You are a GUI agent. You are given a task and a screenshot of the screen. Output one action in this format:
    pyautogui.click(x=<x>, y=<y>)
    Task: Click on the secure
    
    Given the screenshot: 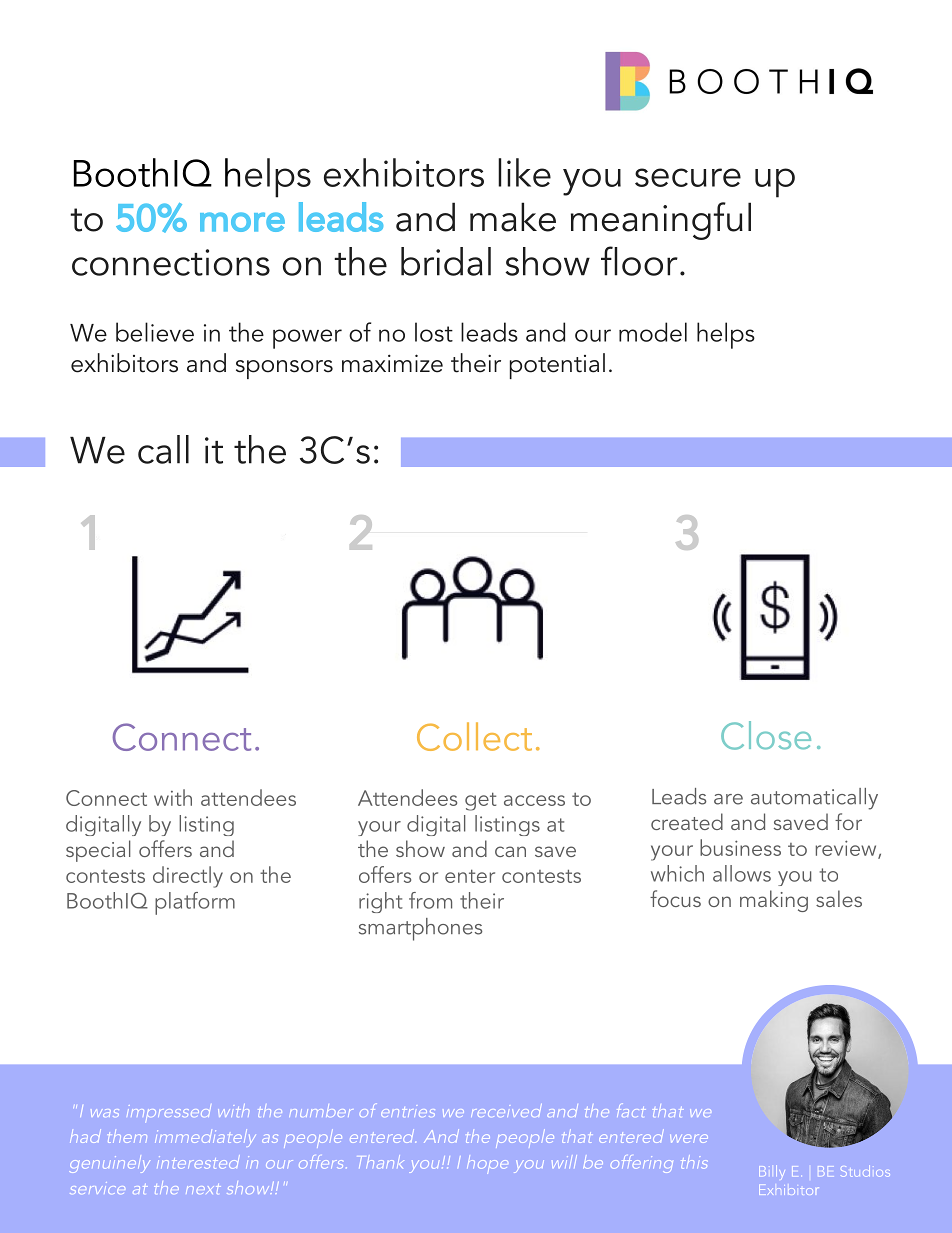 What is the action you would take?
    pyautogui.click(x=688, y=177)
